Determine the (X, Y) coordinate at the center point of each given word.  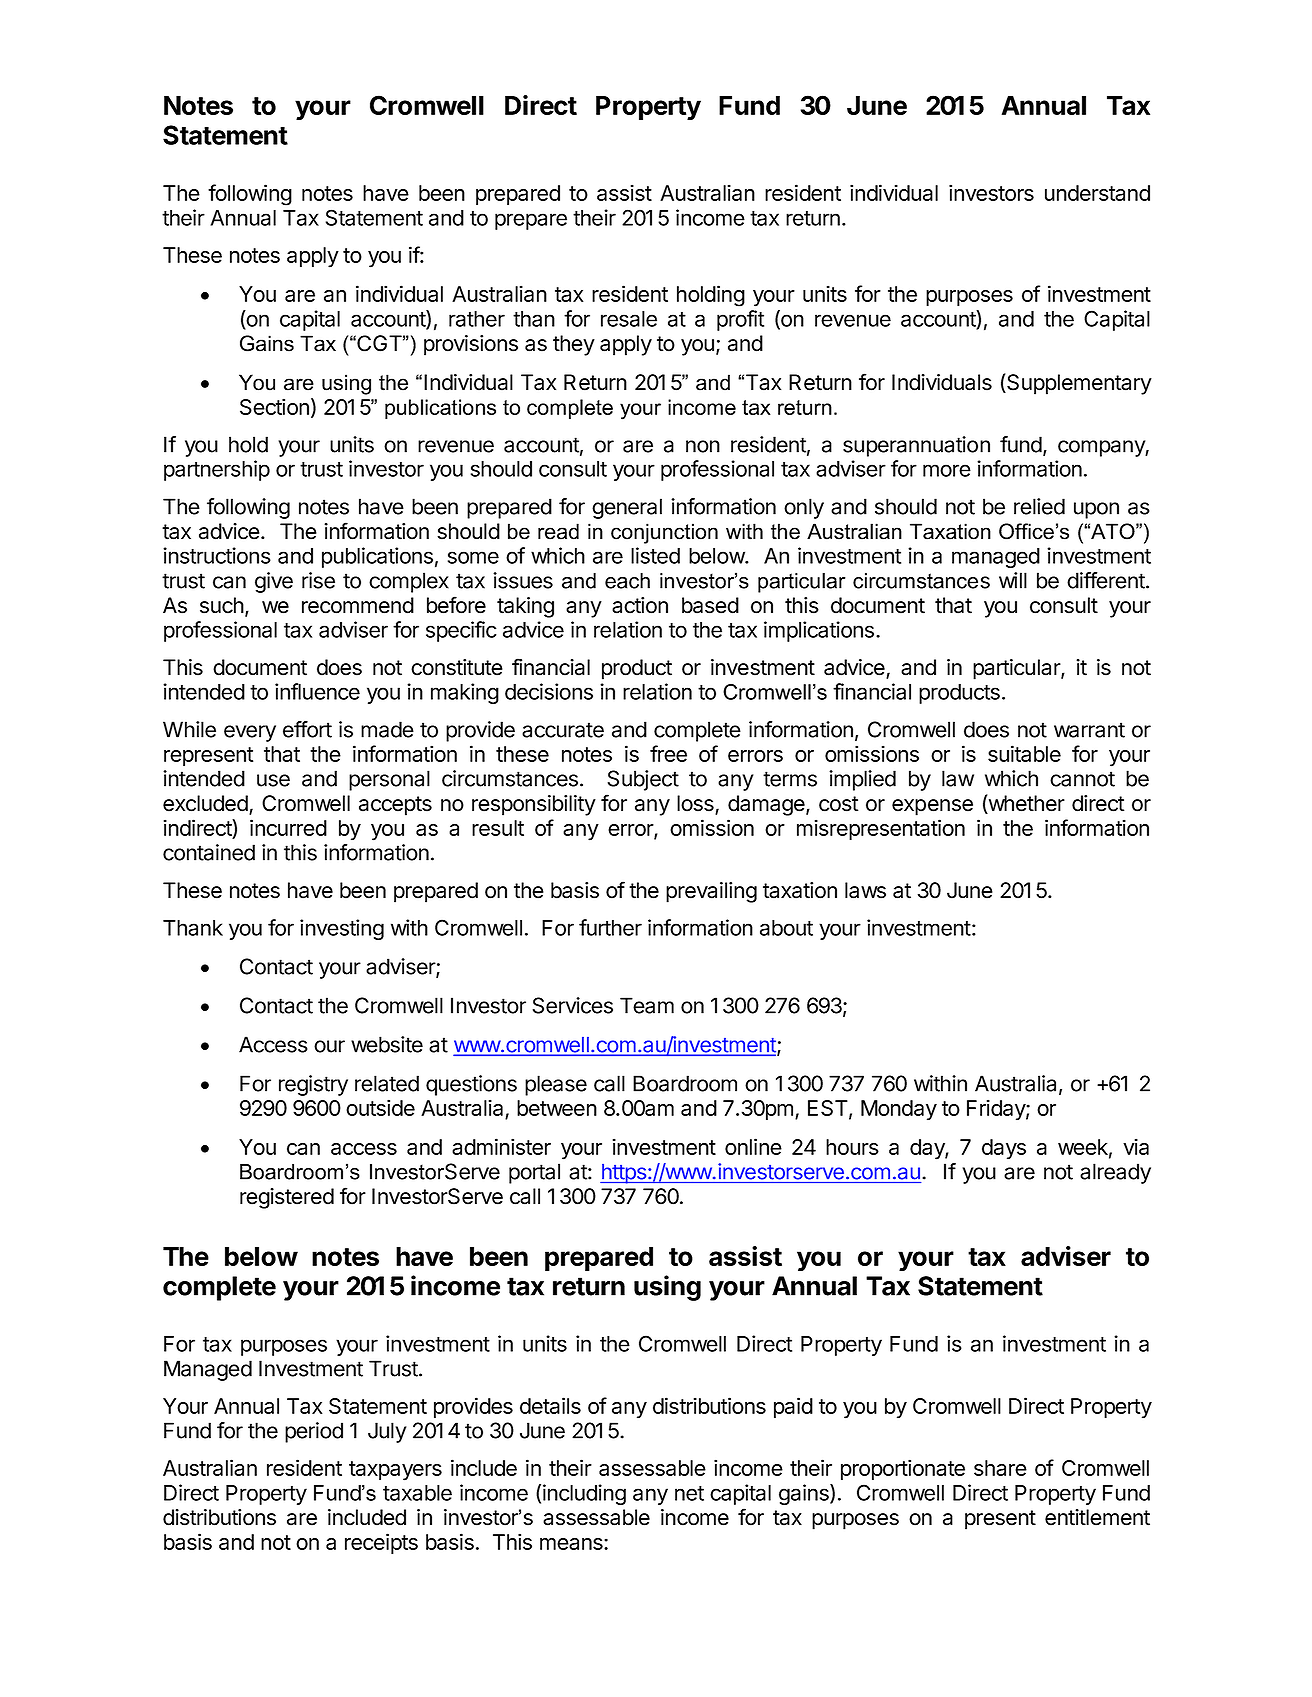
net (689, 1493)
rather (477, 319)
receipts (381, 1543)
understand (1097, 193)
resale (629, 319)
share (1000, 1468)
